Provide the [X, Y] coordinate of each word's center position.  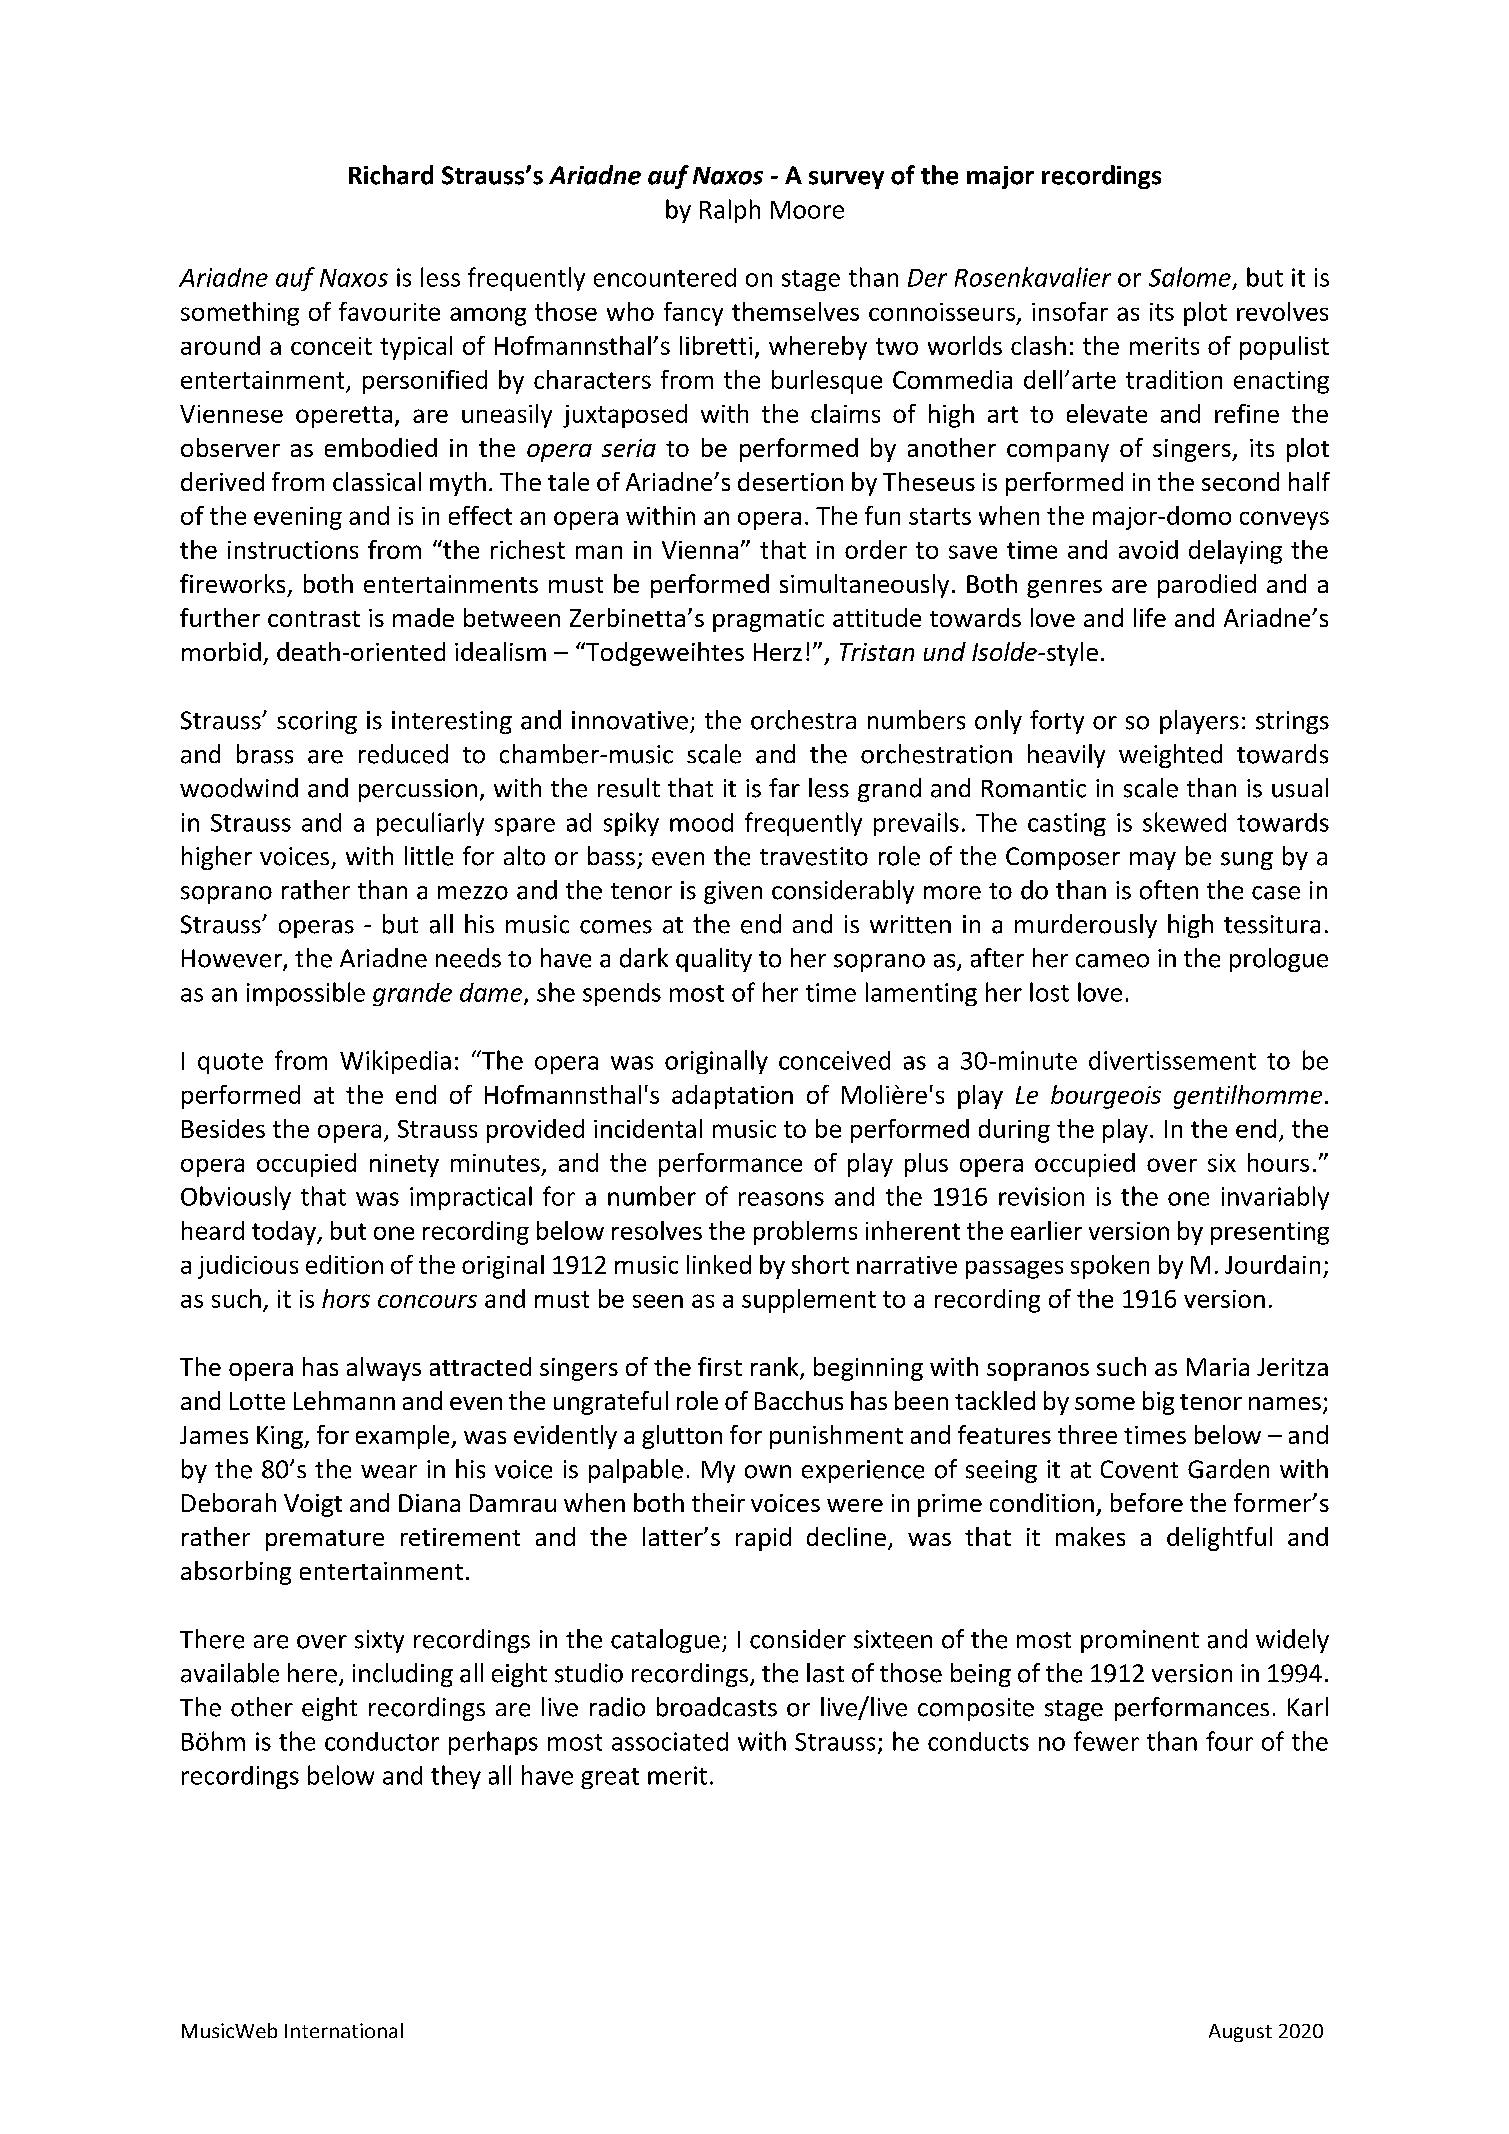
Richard [391, 175]
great [610, 1778]
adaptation [732, 1097]
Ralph [730, 211]
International [344, 2030]
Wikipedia [395, 1062]
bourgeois [1106, 1097]
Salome [1190, 277]
